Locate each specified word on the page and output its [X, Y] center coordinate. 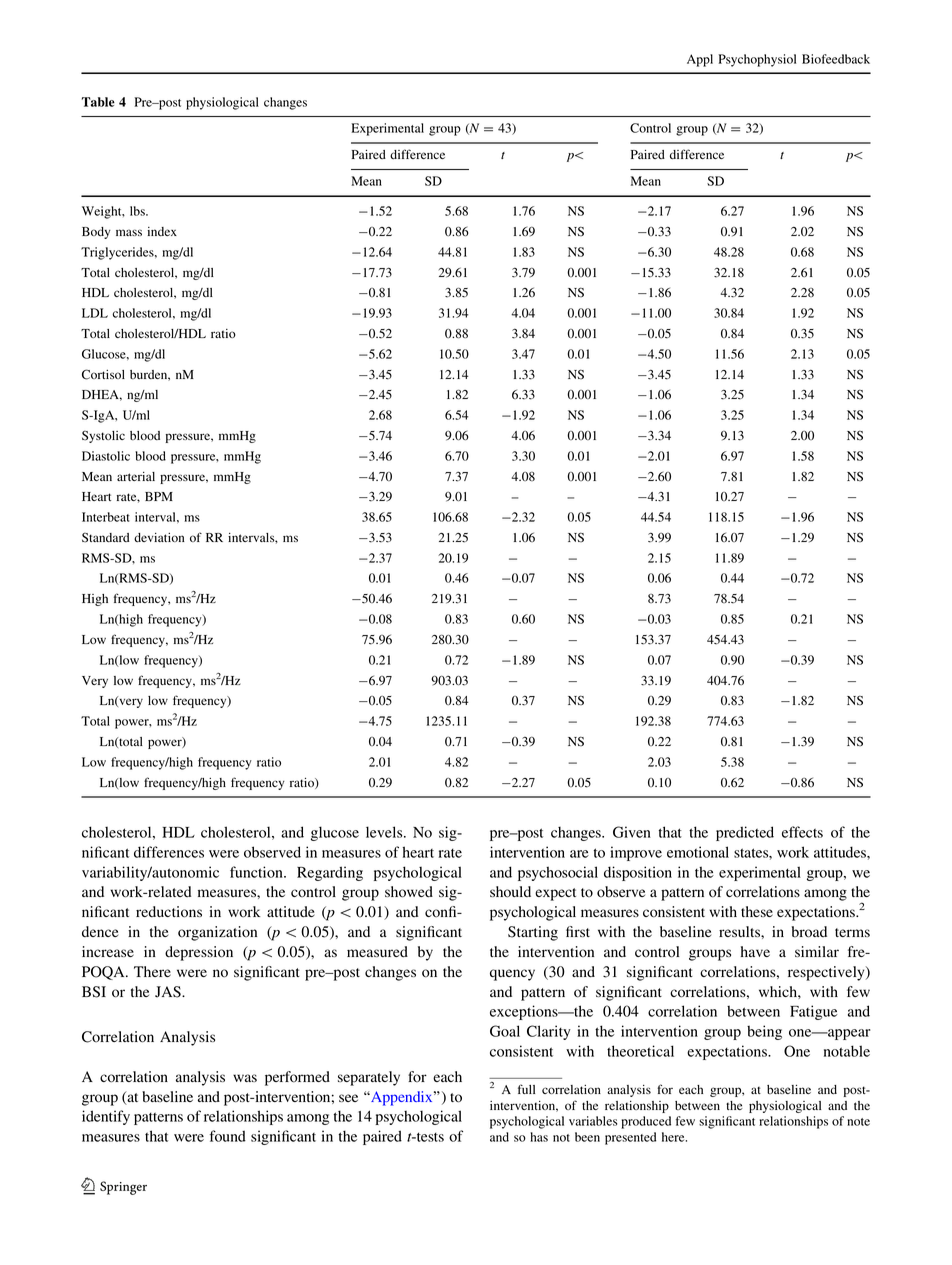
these [757, 911]
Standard [105, 537]
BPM [159, 496]
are [579, 854]
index [162, 231]
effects [802, 832]
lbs [138, 211]
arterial [136, 476]
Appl [700, 60]
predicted [745, 833]
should [510, 892]
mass [129, 232]
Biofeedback [836, 59]
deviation [159, 537]
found [228, 1136]
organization [217, 933]
